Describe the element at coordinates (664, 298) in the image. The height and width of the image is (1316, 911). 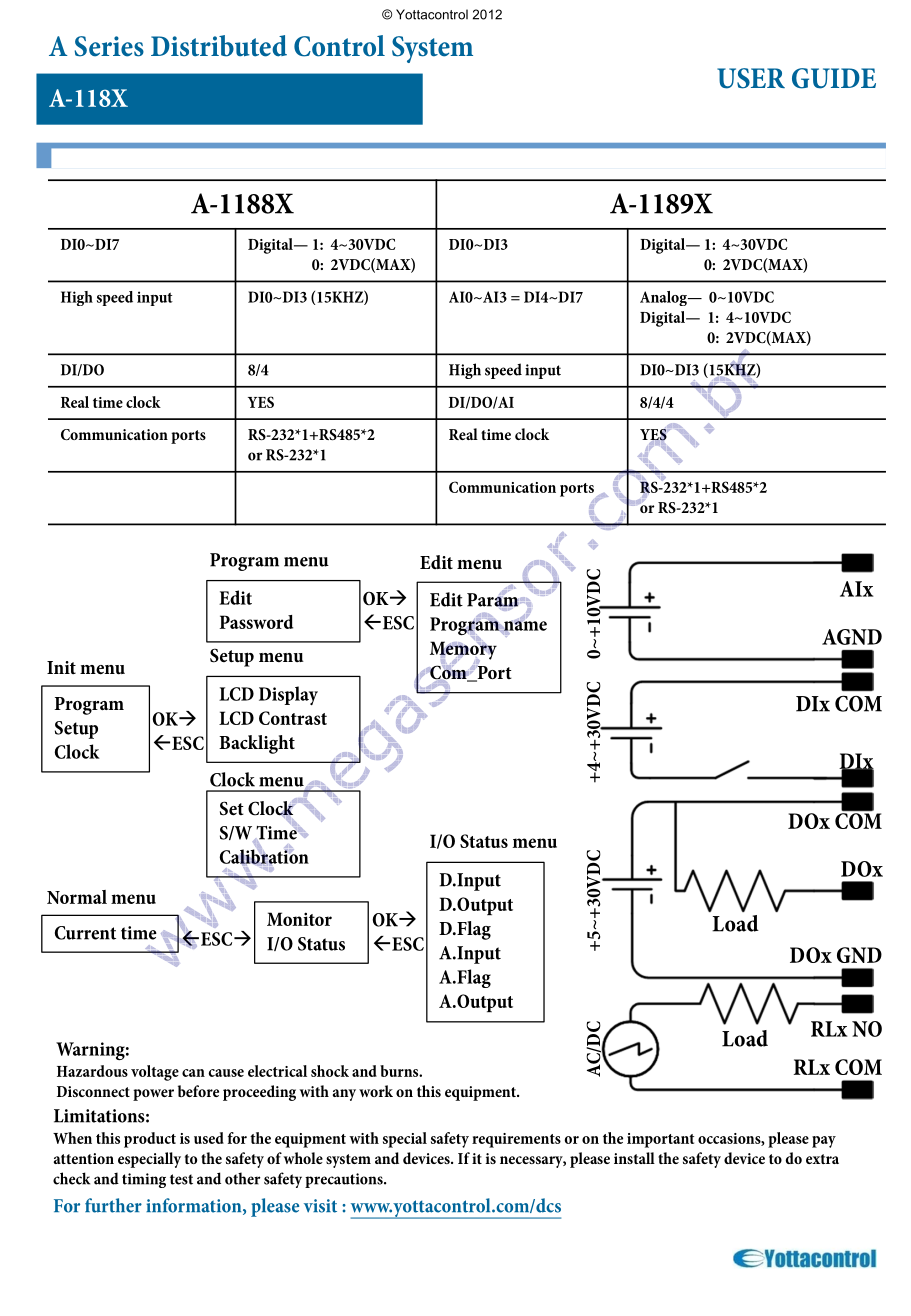
I see `Analog` at that location.
